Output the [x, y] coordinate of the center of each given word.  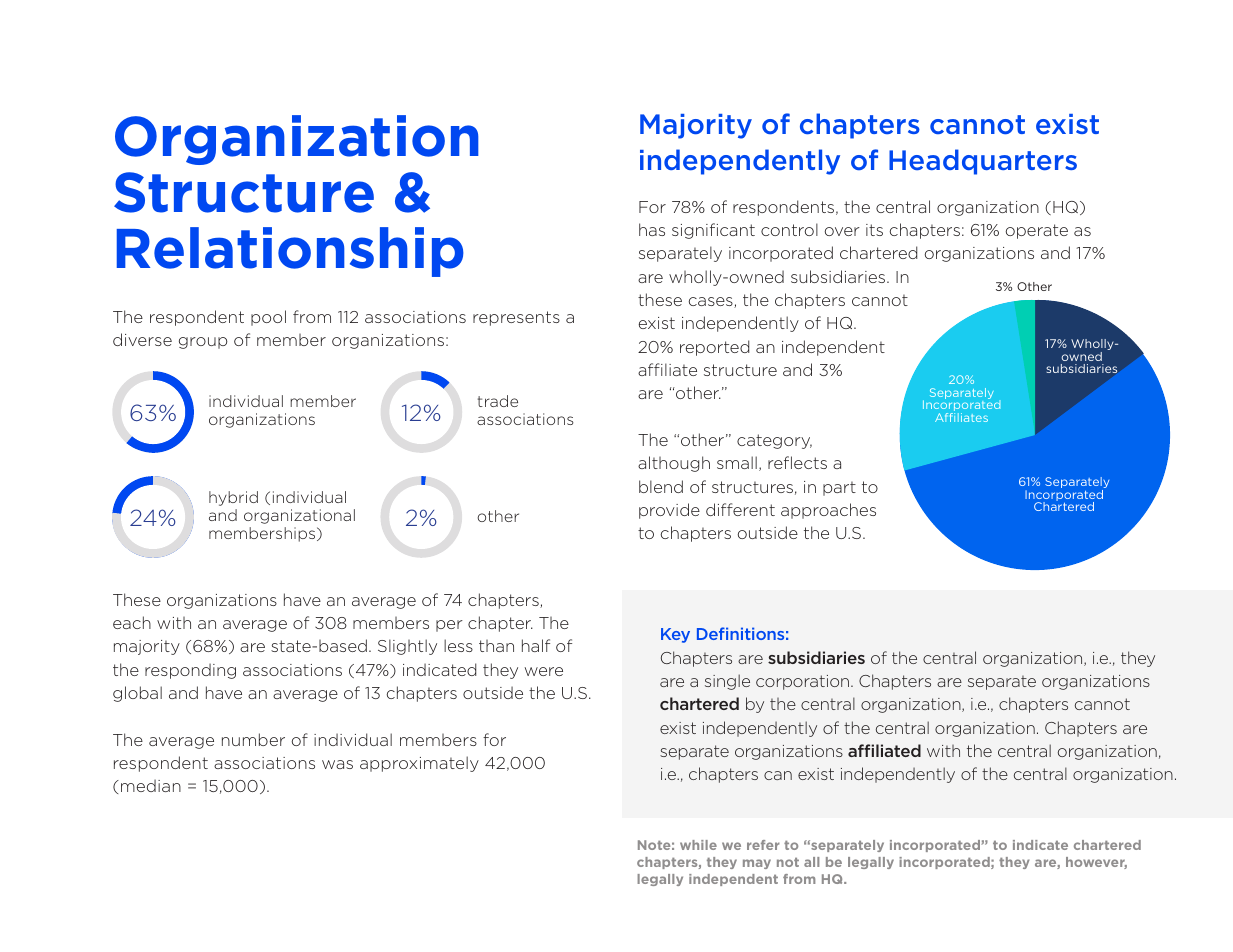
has [652, 229]
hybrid [233, 498]
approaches [828, 511]
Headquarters [983, 162]
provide [669, 511]
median [151, 785]
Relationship [290, 252]
